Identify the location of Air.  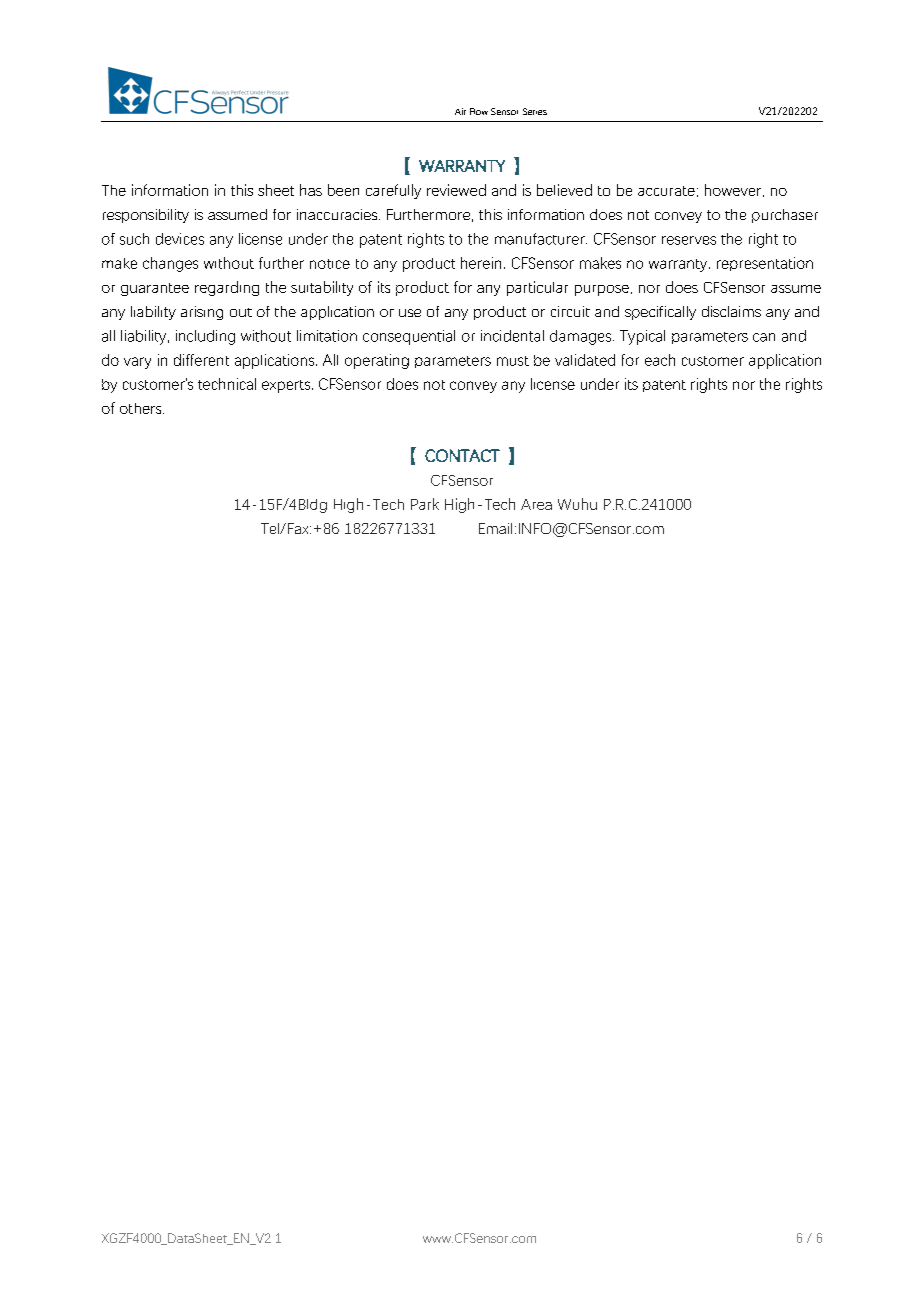
(460, 111).
